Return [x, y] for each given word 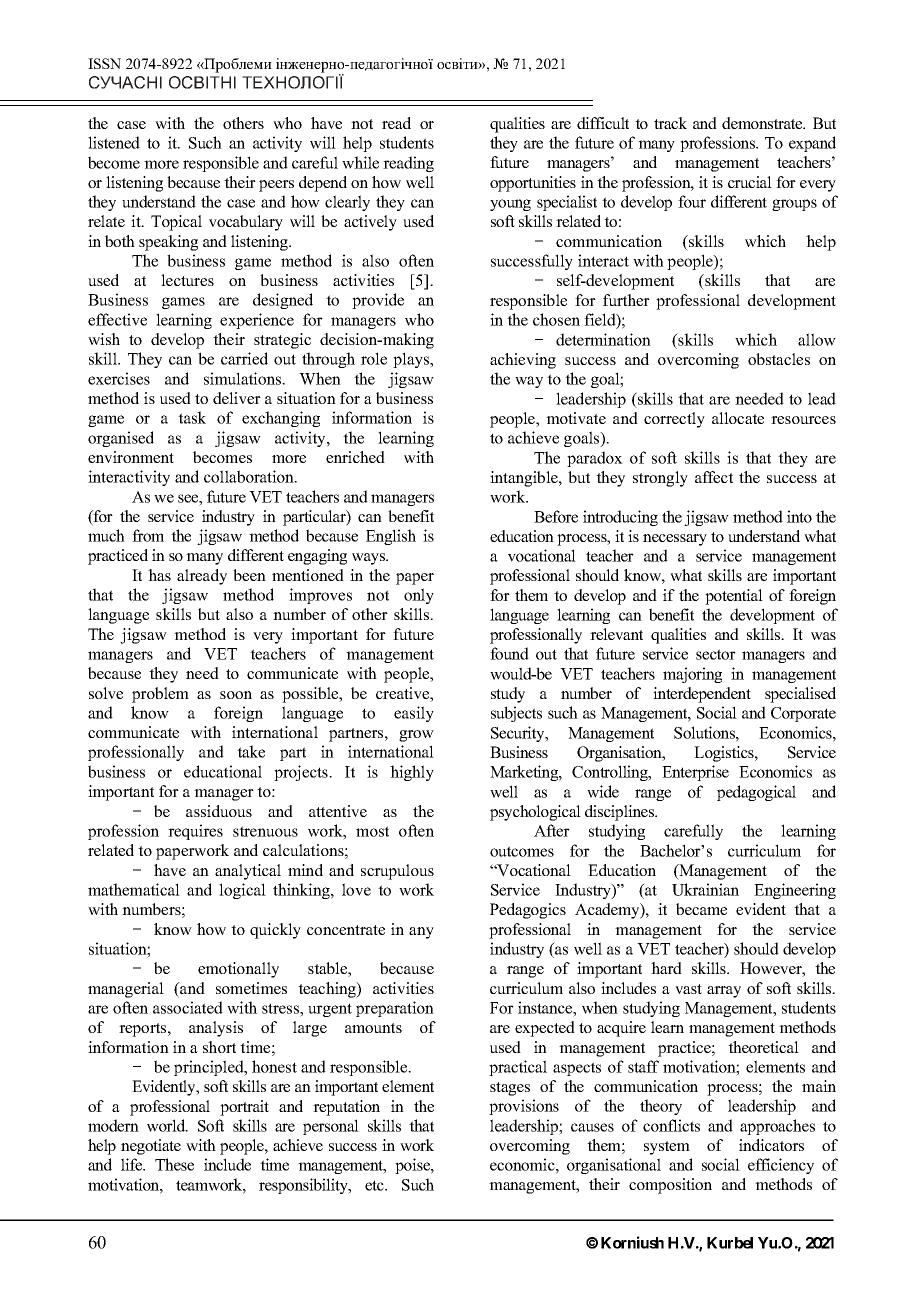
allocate [738, 418]
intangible [525, 479]
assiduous [219, 811]
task [192, 417]
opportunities [533, 184]
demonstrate [763, 123]
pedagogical [756, 793]
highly [412, 773]
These [174, 1164]
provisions [524, 1107]
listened [114, 142]
